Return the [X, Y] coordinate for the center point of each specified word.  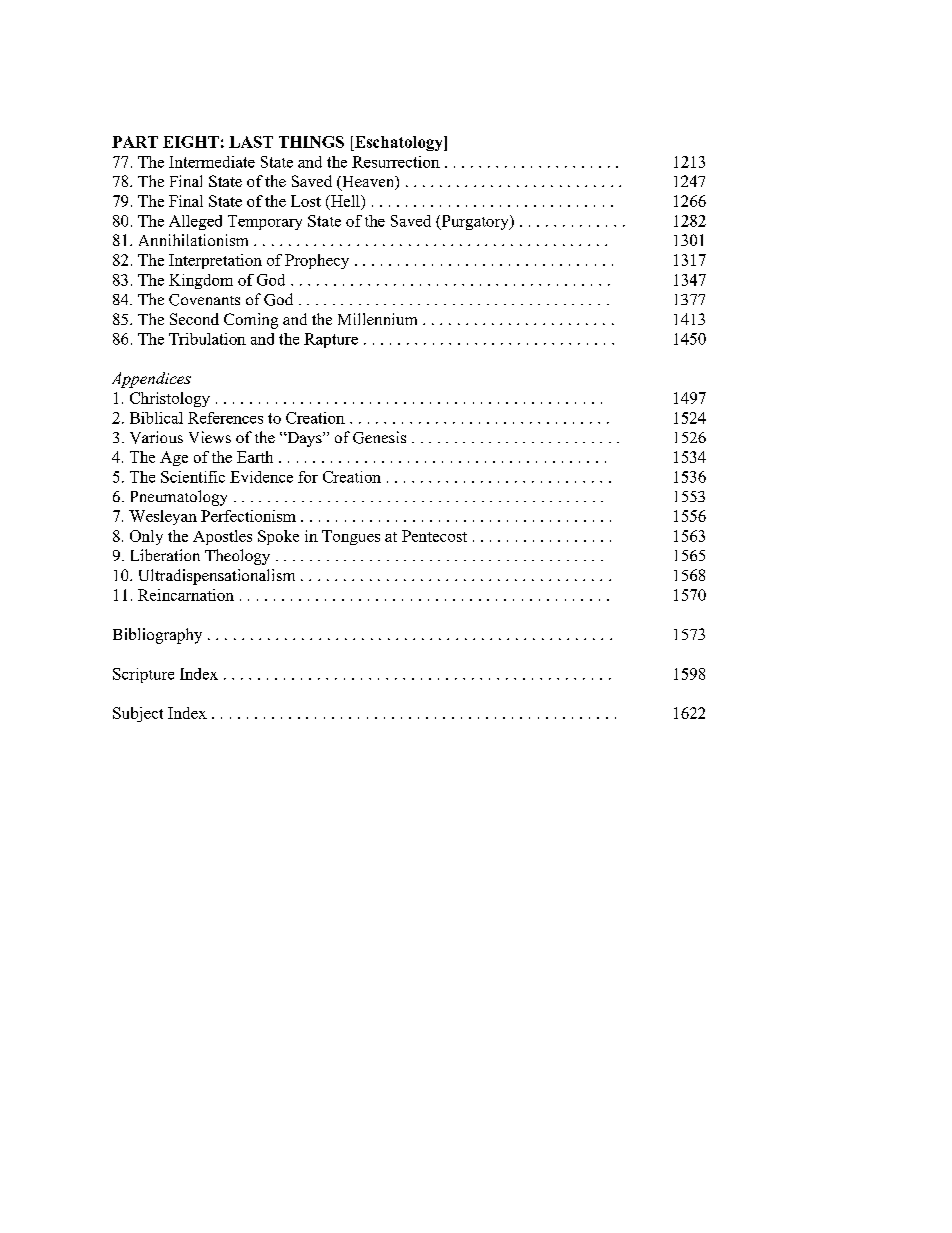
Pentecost [434, 536]
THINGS [311, 142]
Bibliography [157, 636]
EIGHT [191, 142]
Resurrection [396, 162]
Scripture [143, 675]
